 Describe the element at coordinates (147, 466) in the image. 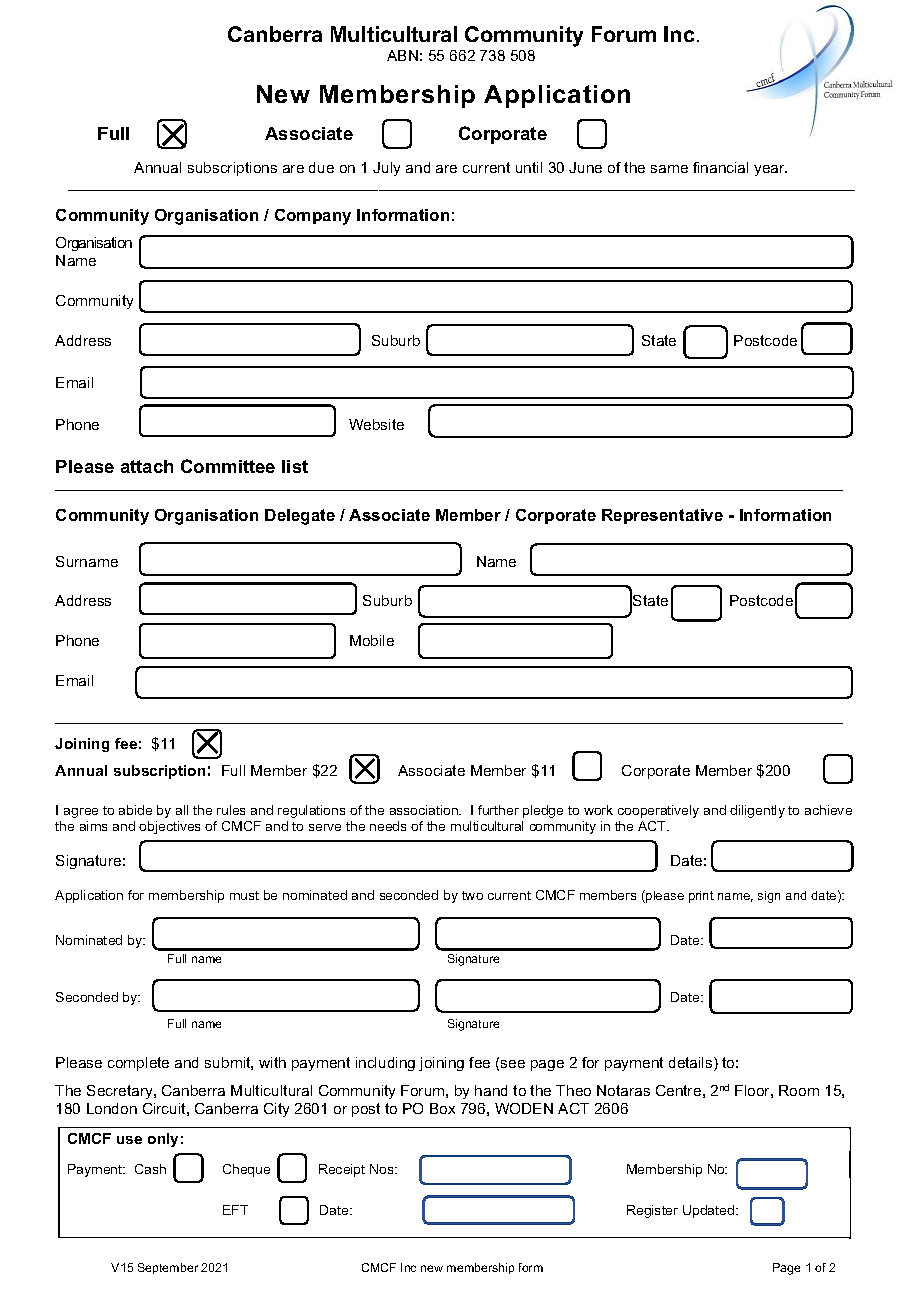

I see `attach` at that location.
